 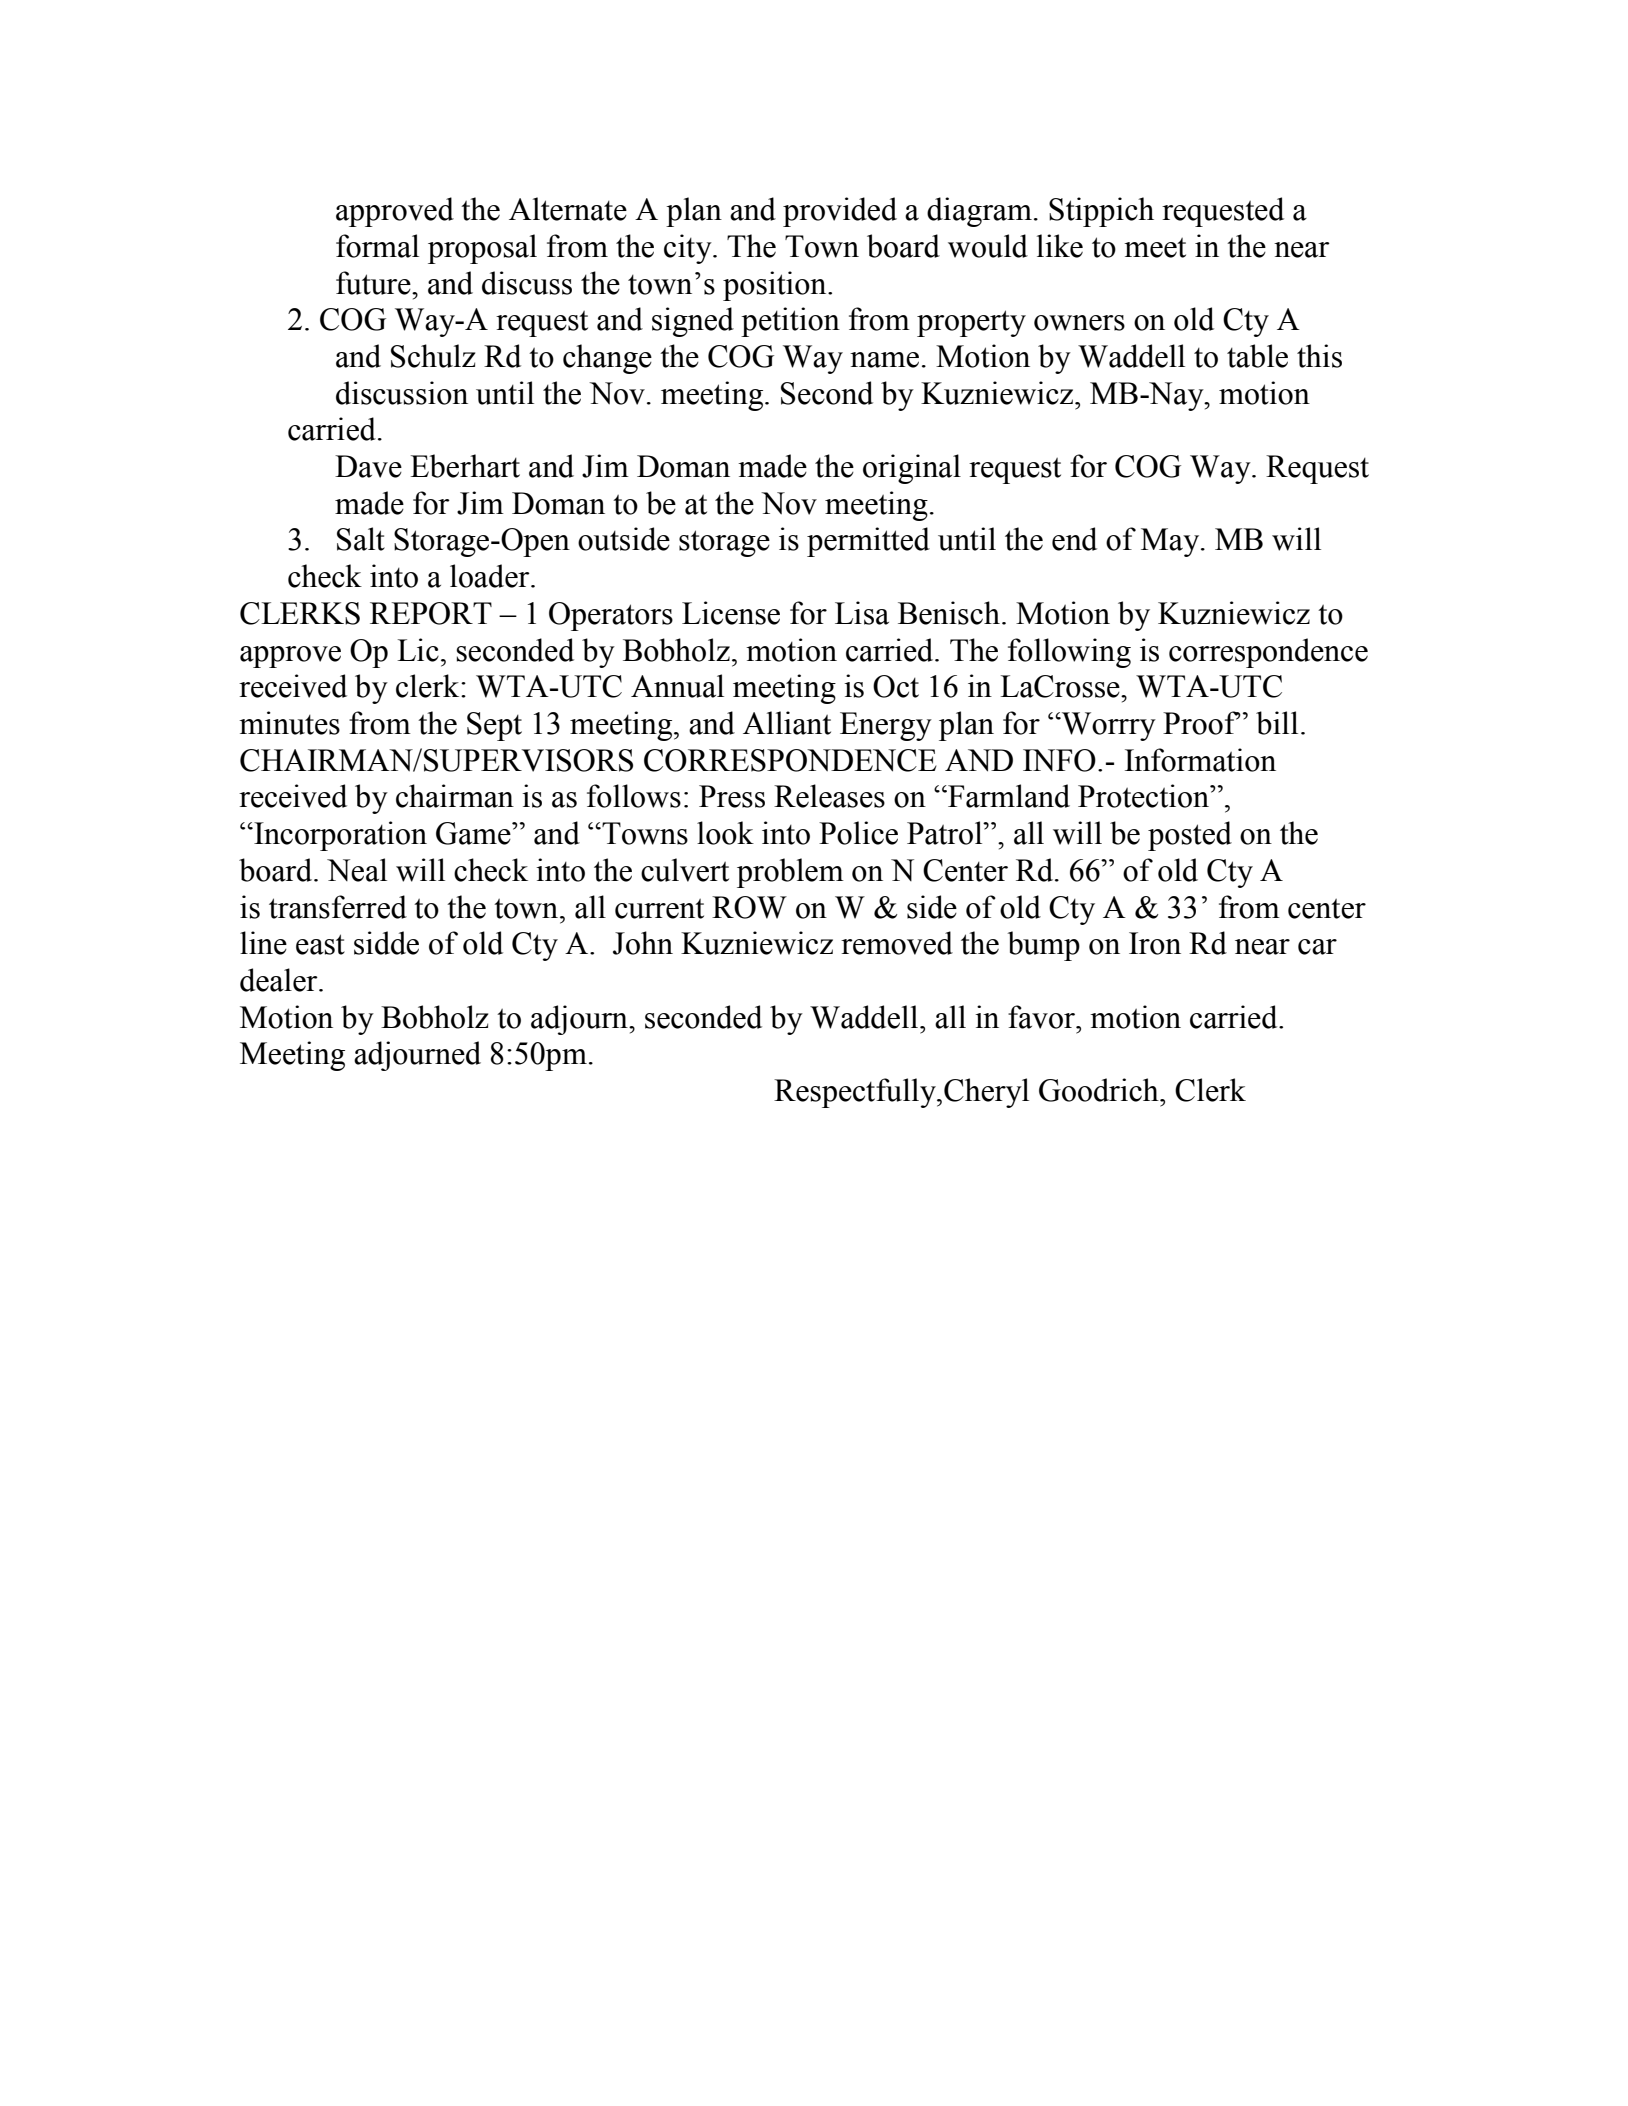 I want to click on removed, so click(x=897, y=943).
